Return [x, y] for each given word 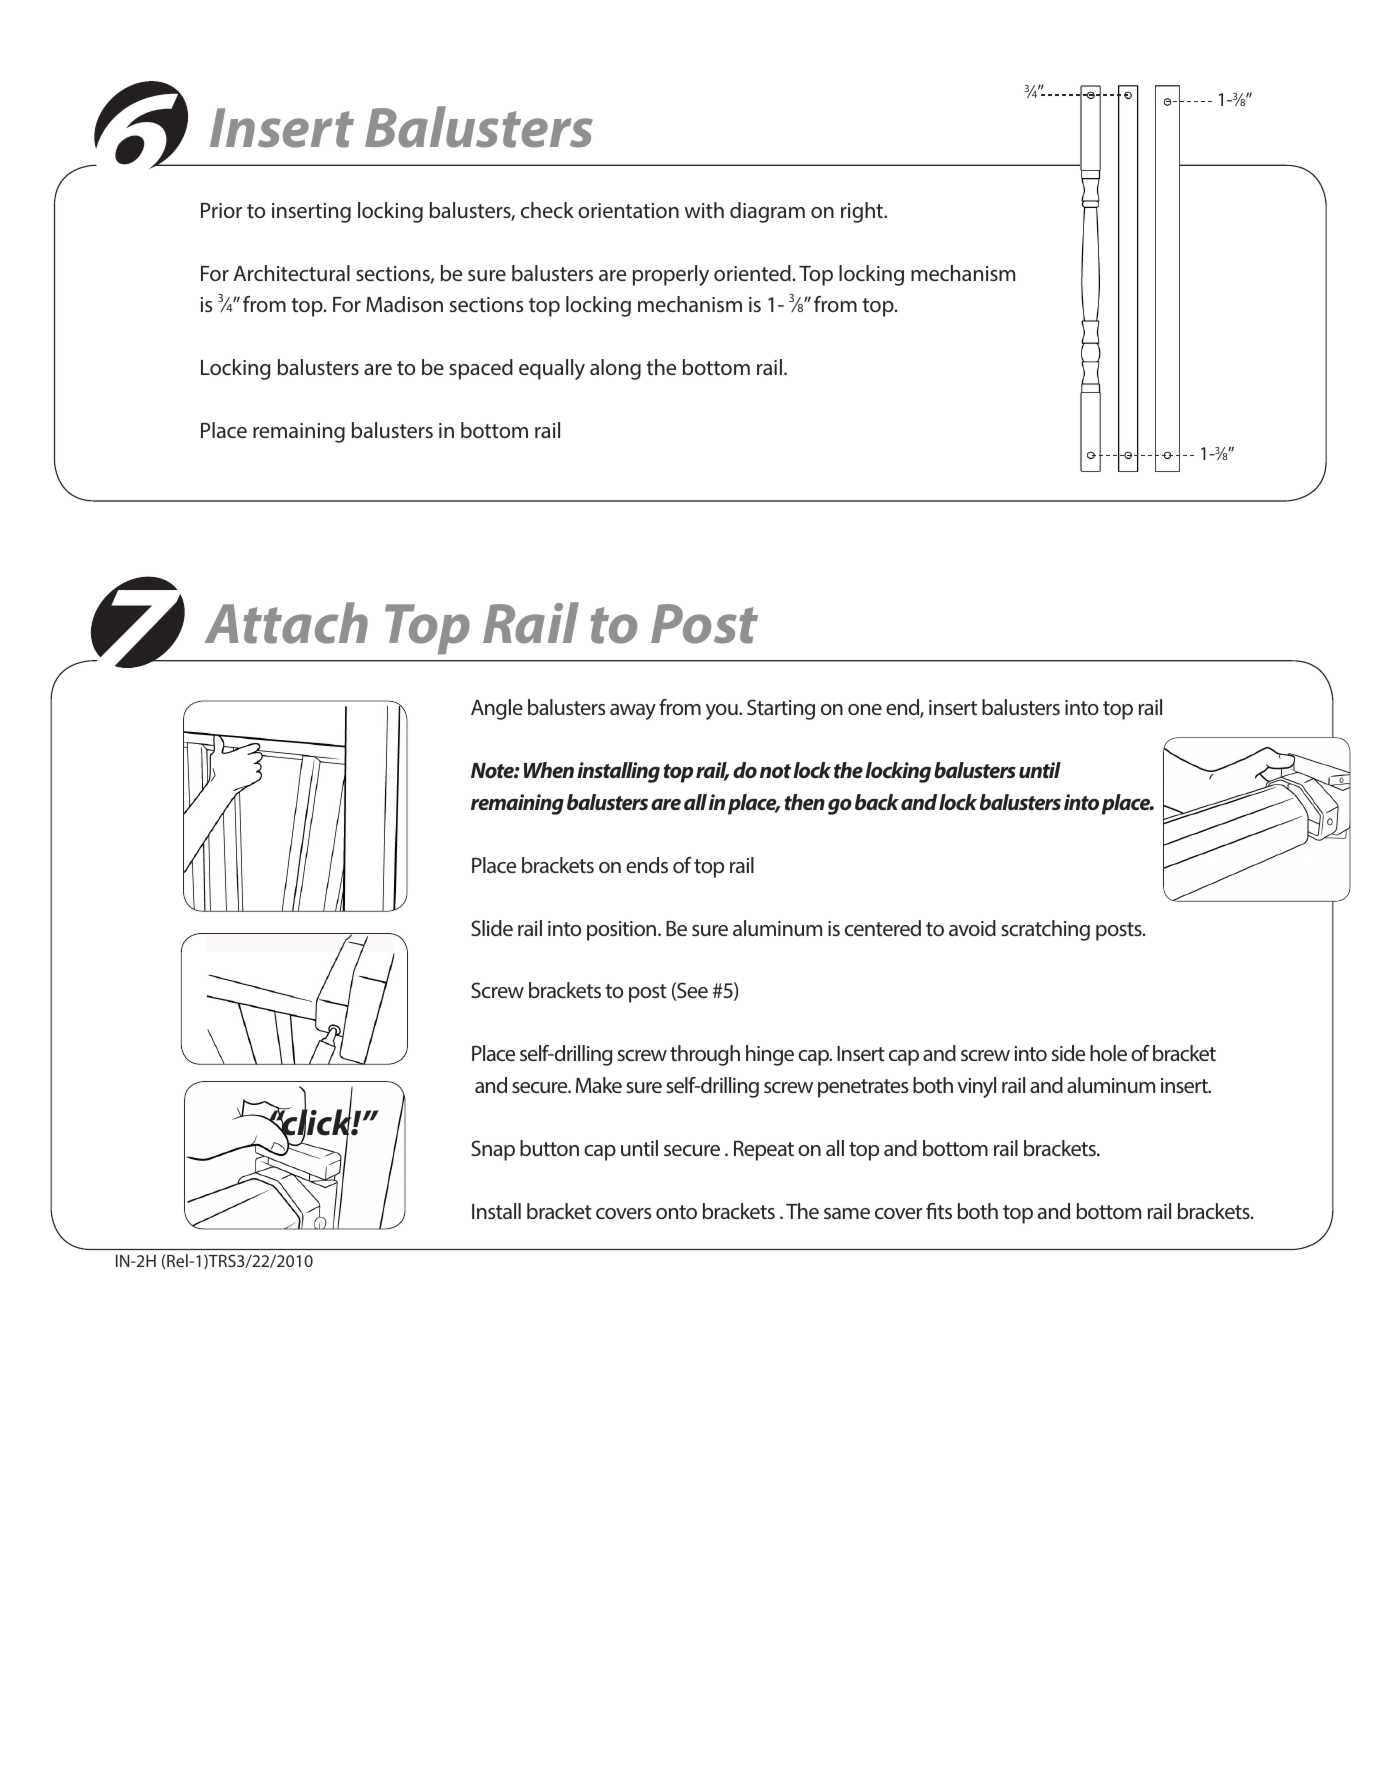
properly [671, 275]
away [633, 712]
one [865, 709]
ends [647, 865]
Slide [492, 928]
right [863, 212]
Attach [286, 623]
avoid [972, 928]
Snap [493, 1150]
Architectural [291, 273]
